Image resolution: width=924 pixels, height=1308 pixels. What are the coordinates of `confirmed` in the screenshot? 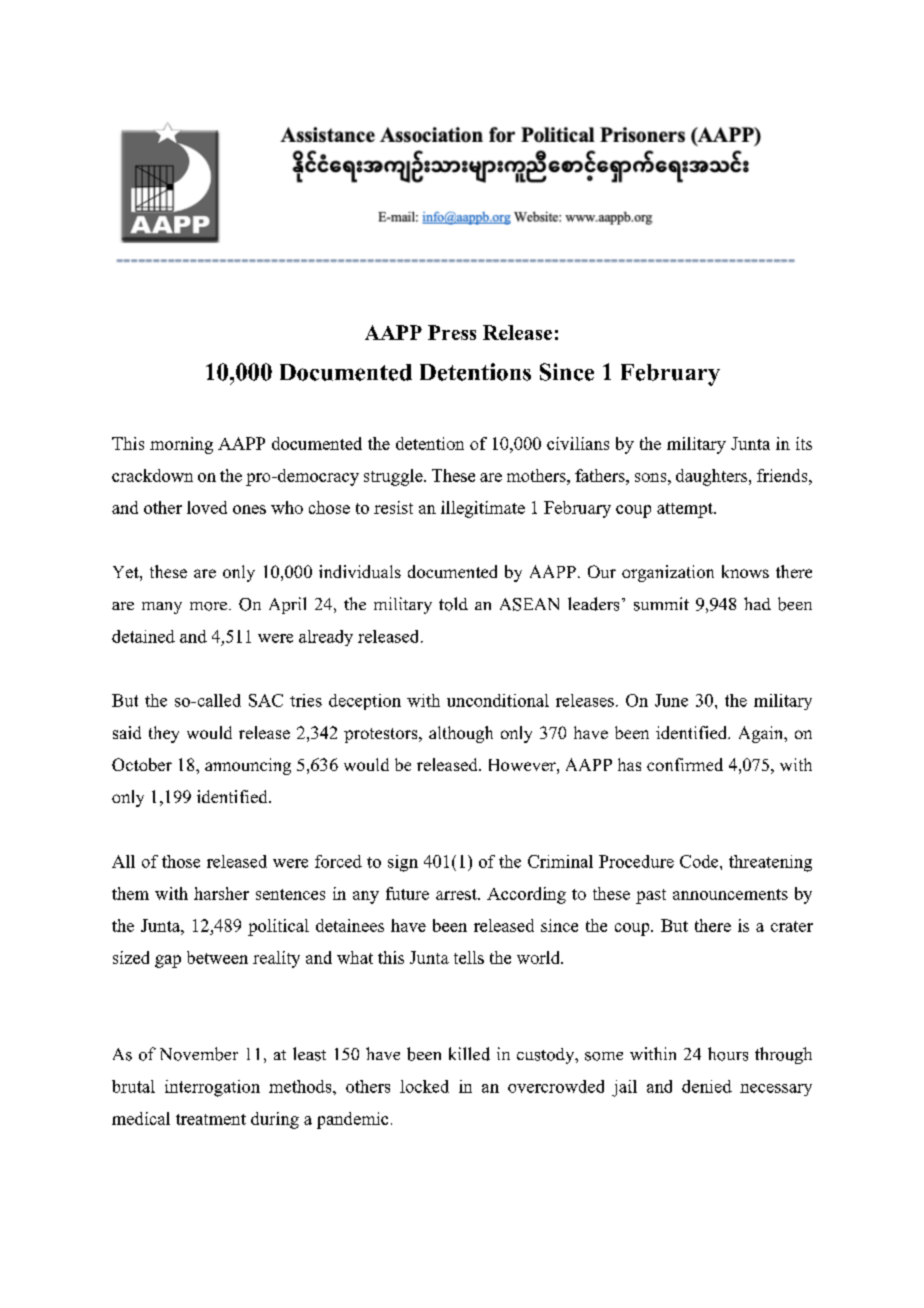 It's located at (685, 764).
